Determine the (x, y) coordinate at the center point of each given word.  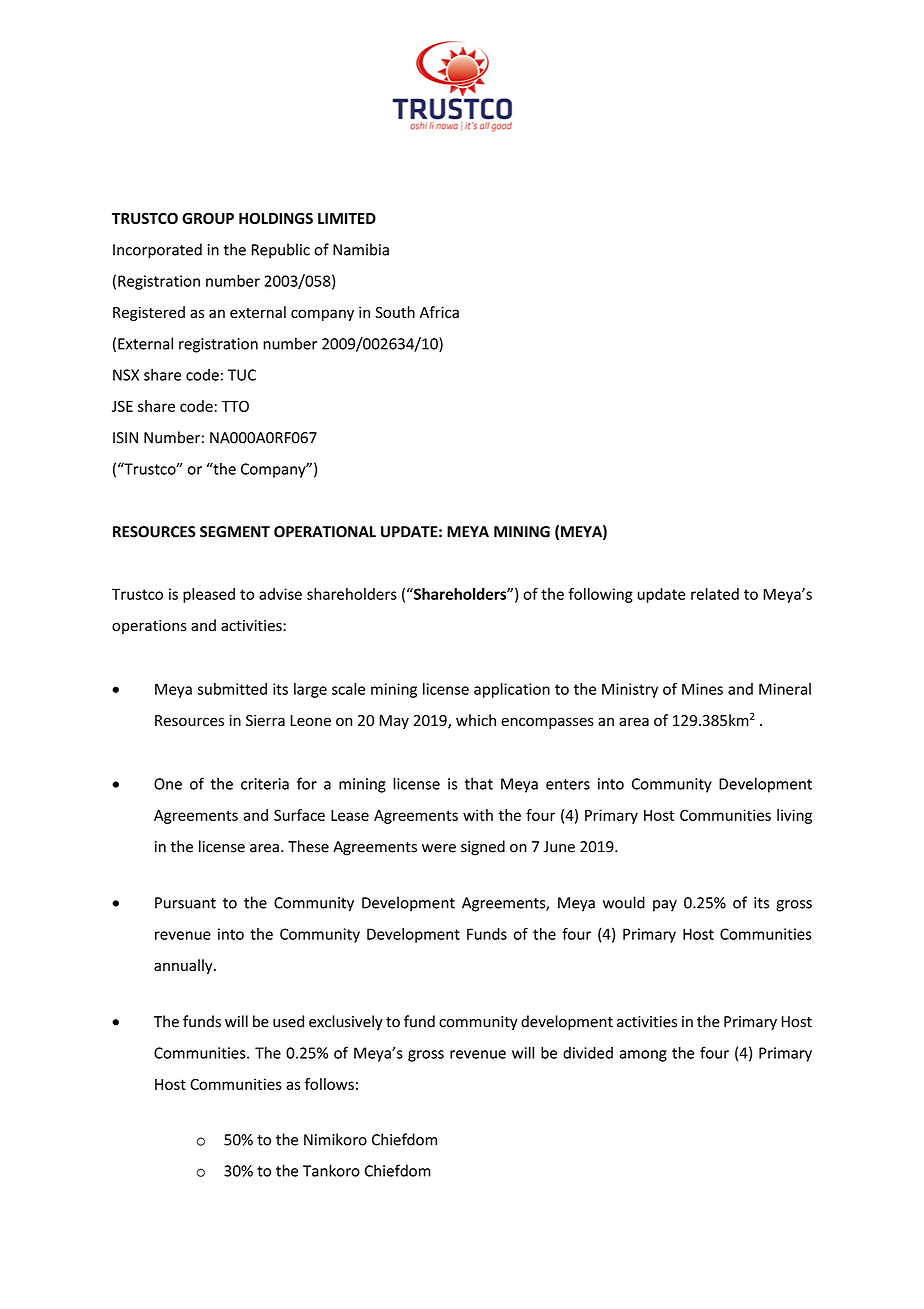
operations (149, 627)
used (288, 1021)
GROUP (208, 218)
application (512, 690)
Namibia (361, 249)
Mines (702, 689)
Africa (439, 312)
